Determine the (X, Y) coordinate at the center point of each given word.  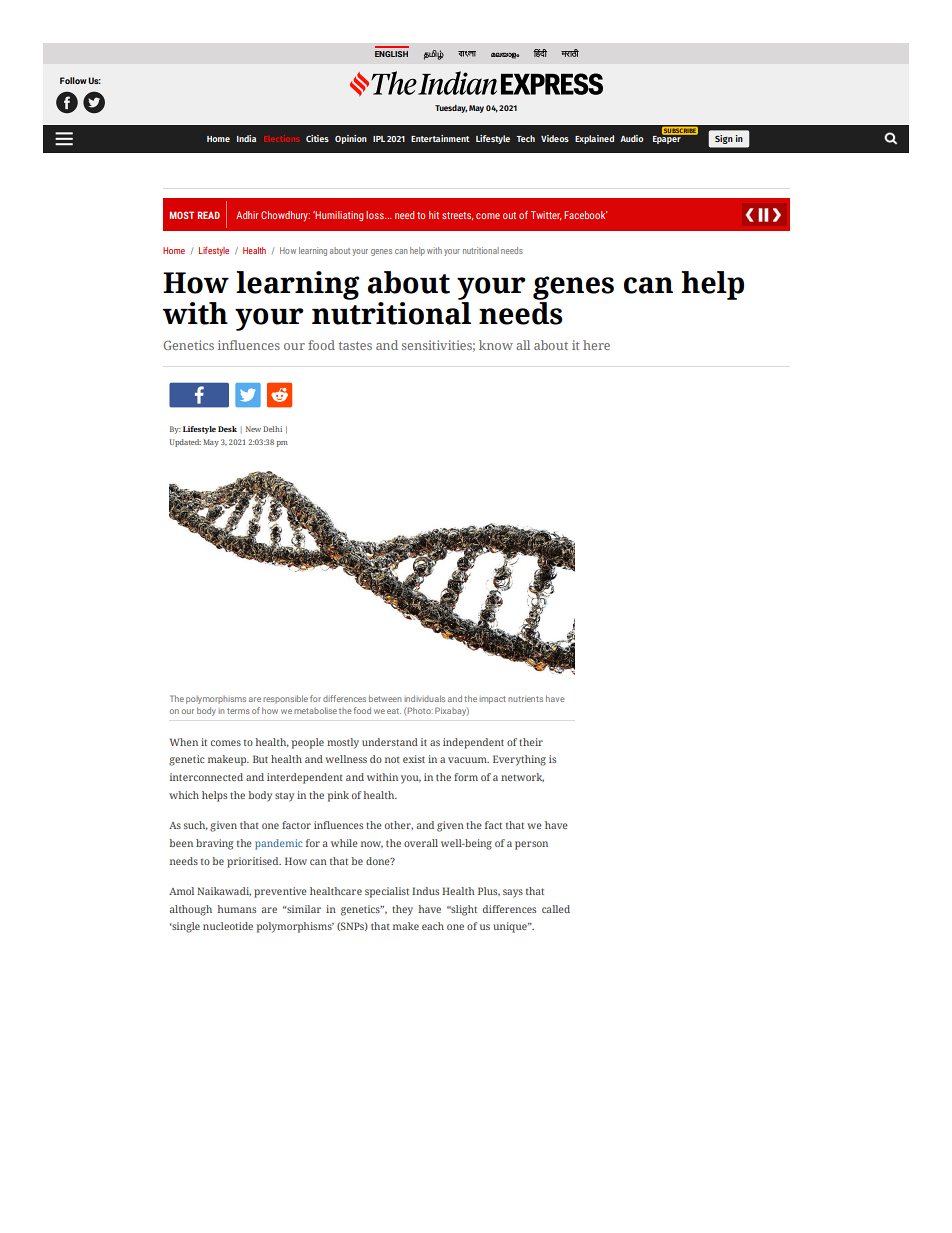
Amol (181, 891)
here (596, 345)
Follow (73, 80)
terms (238, 711)
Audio (632, 138)
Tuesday (451, 109)
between (385, 698)
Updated (185, 443)
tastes (355, 346)
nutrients (525, 699)
